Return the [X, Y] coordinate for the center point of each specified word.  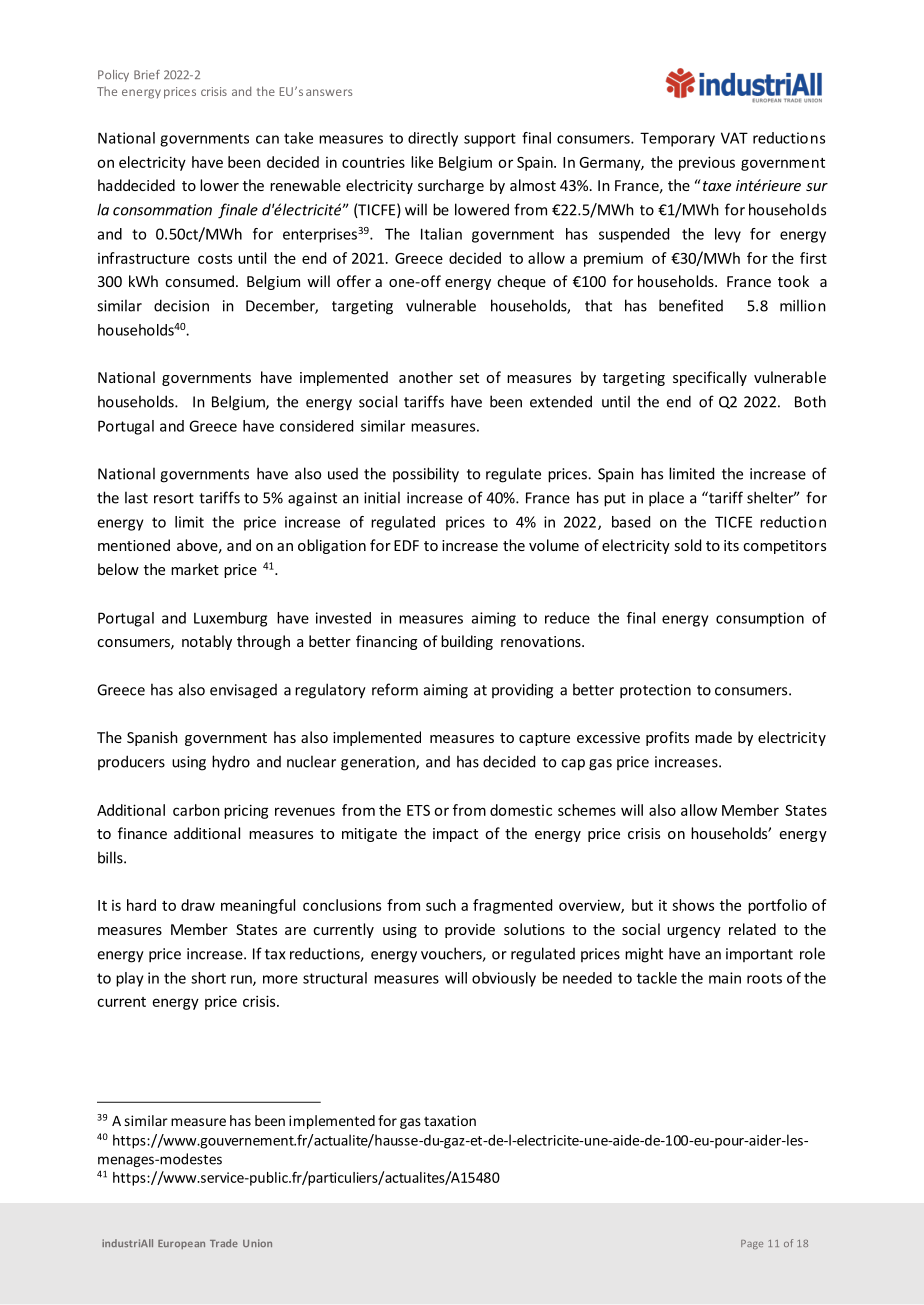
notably [207, 642]
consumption [760, 619]
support [490, 140]
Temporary [677, 139]
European [181, 1244]
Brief [147, 74]
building [467, 642]
